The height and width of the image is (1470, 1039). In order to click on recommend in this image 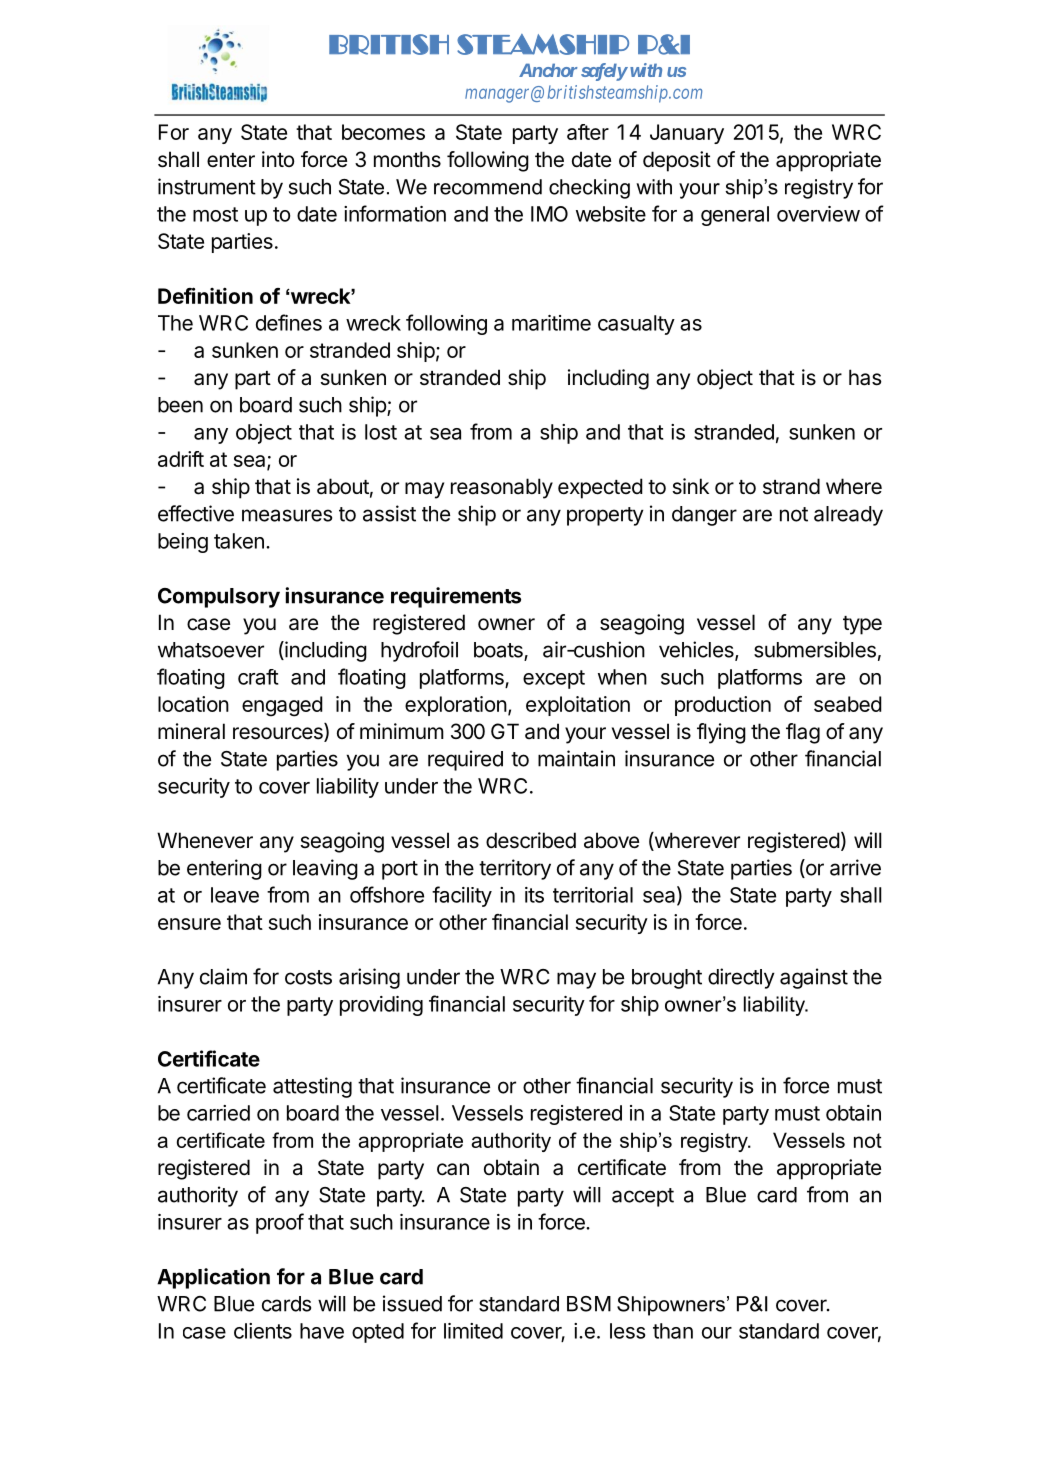, I will do `click(488, 187)`.
